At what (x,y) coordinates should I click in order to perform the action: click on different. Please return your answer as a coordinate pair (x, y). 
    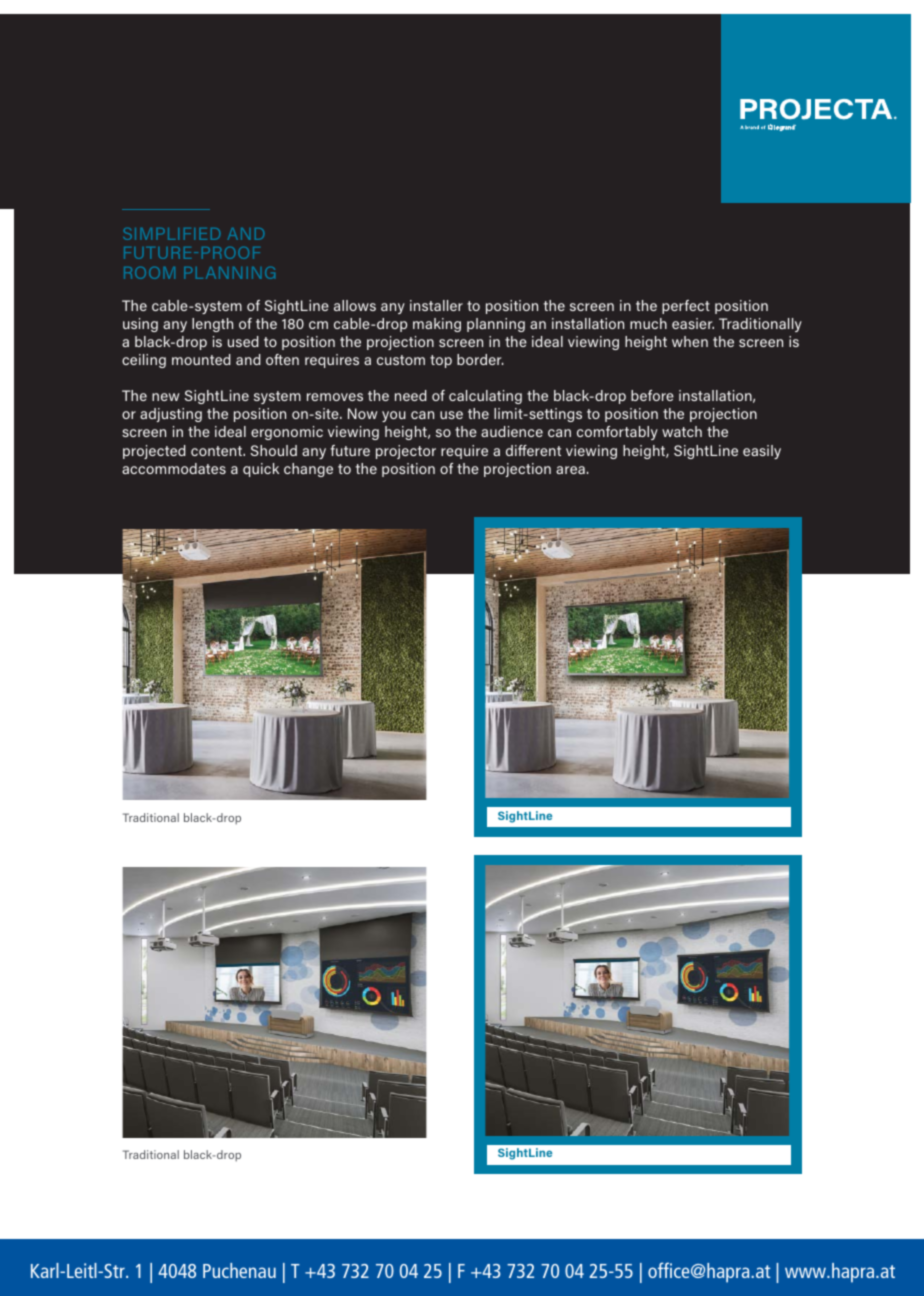
    Looking at the image, I should click on (533, 450).
